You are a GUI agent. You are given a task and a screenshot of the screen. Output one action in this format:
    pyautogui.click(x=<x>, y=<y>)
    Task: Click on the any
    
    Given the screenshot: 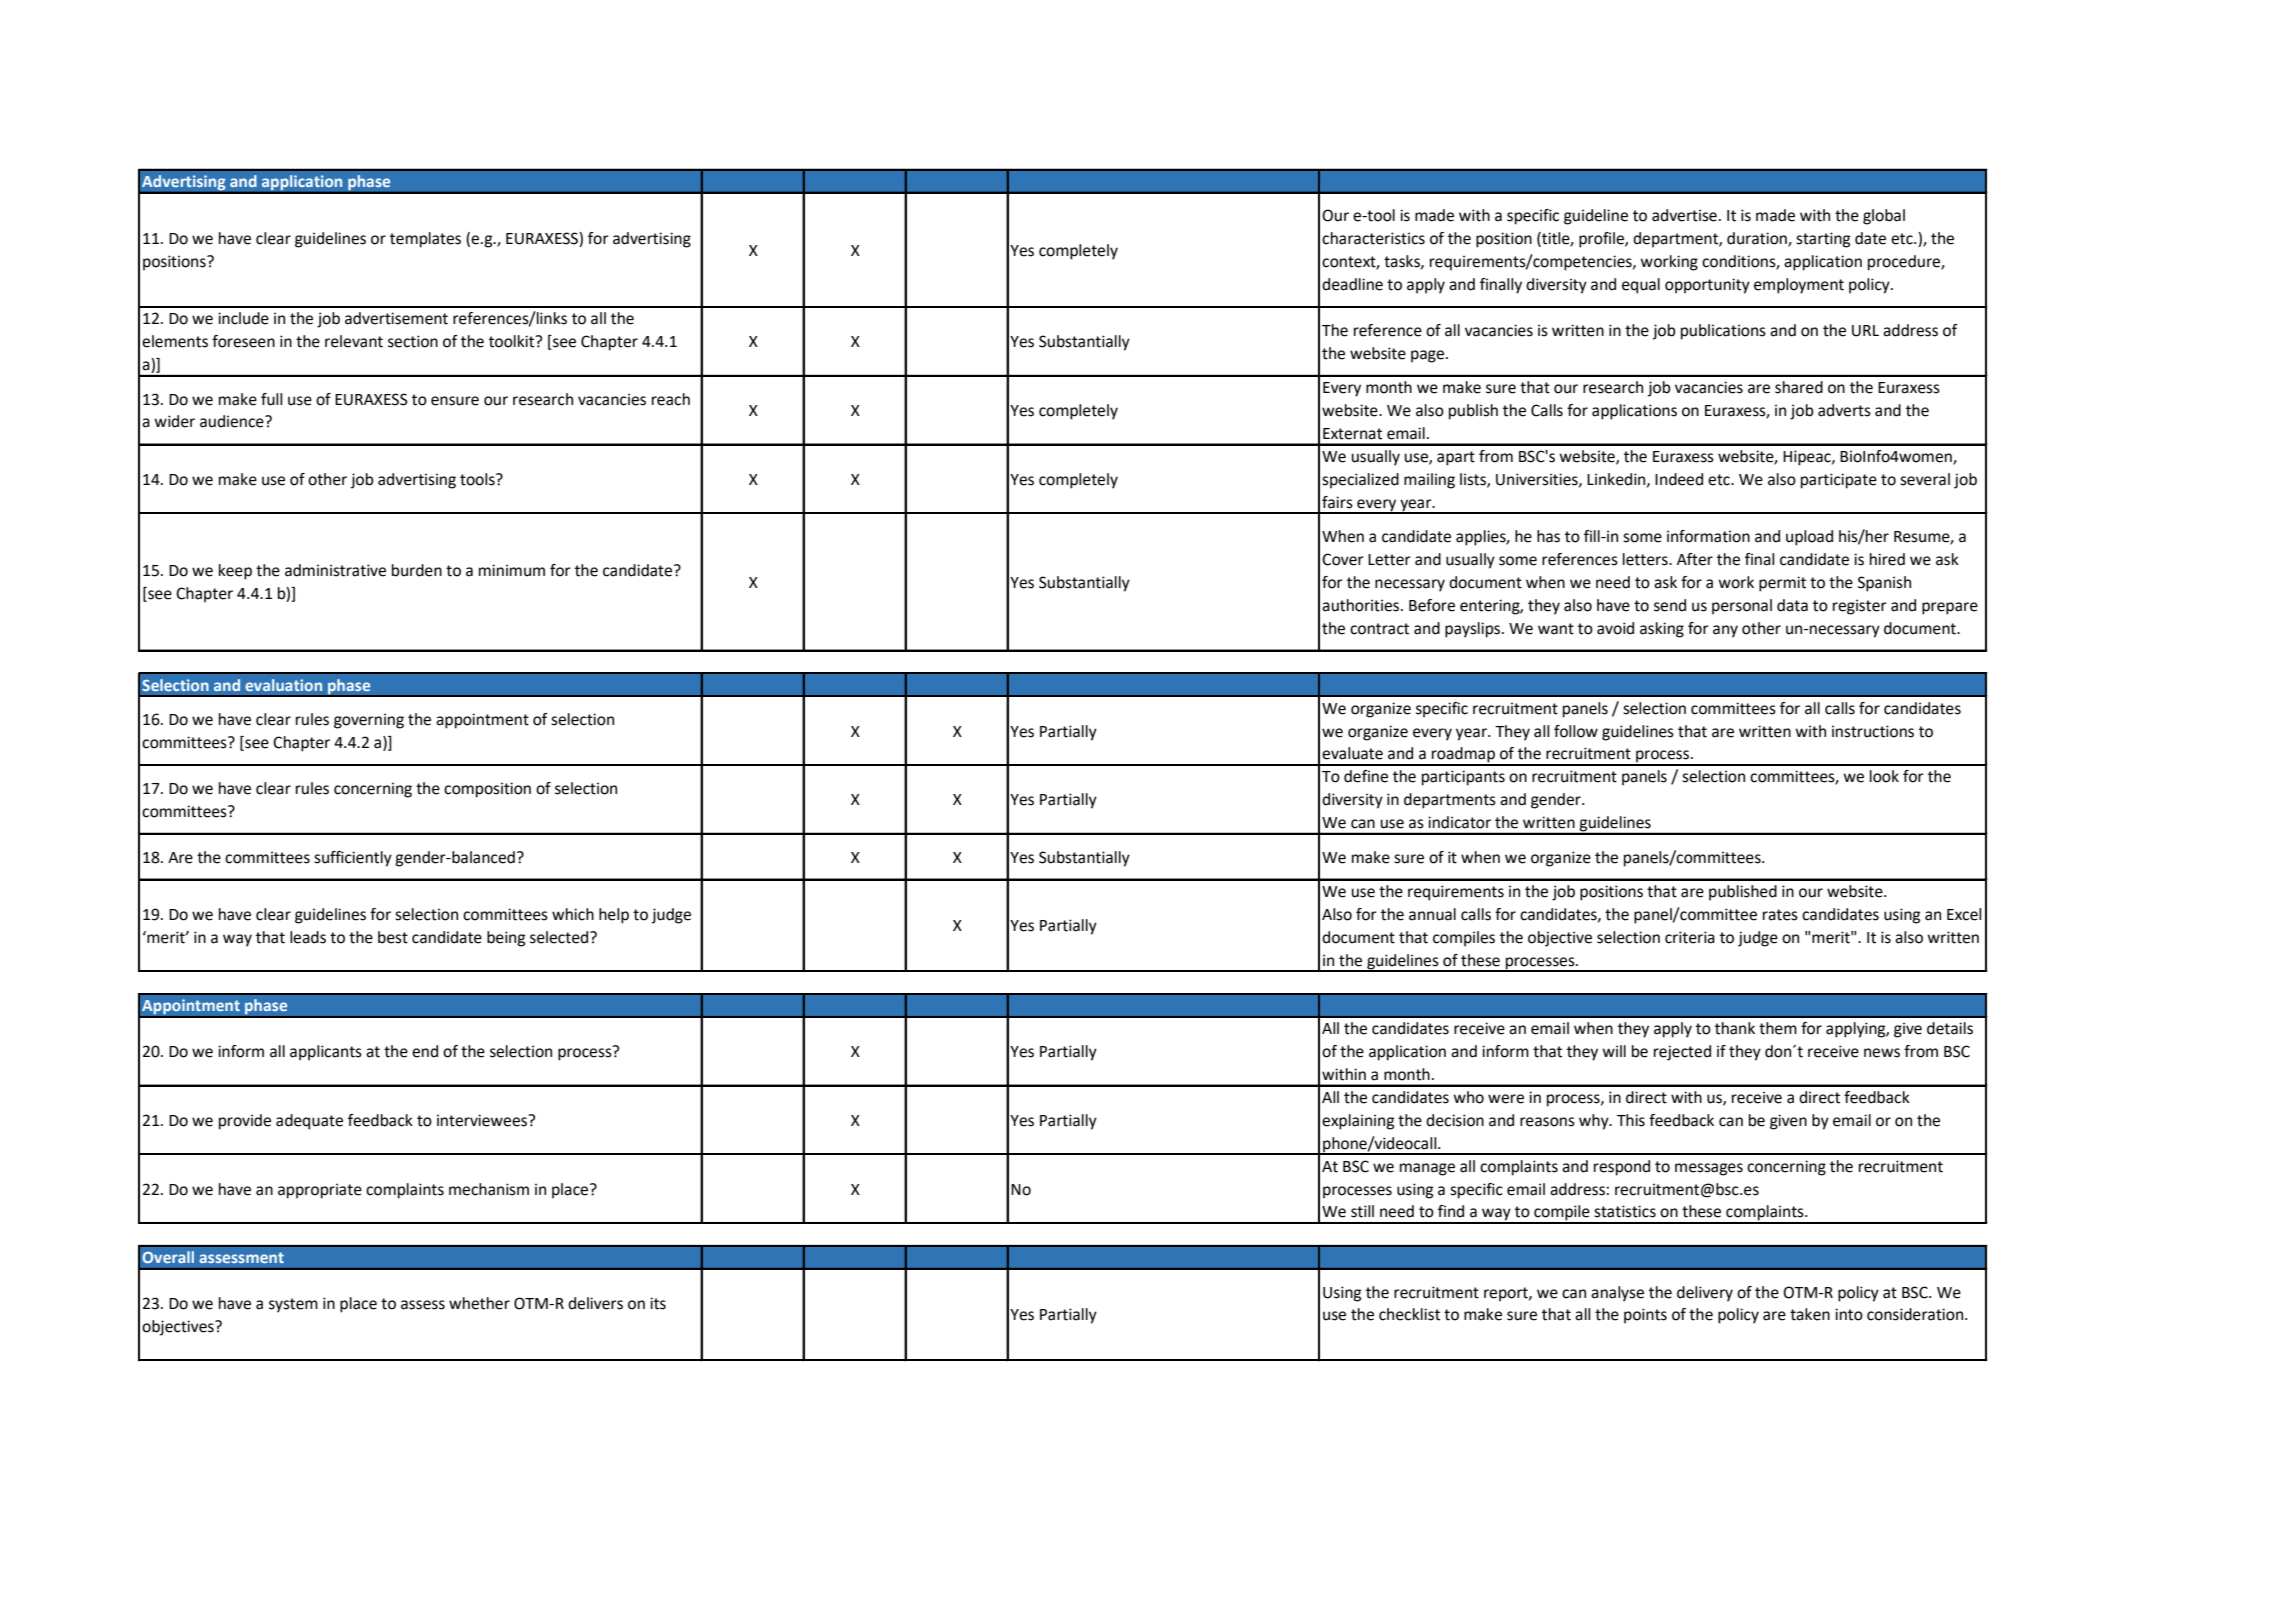 What is the action you would take?
    pyautogui.click(x=1725, y=631)
